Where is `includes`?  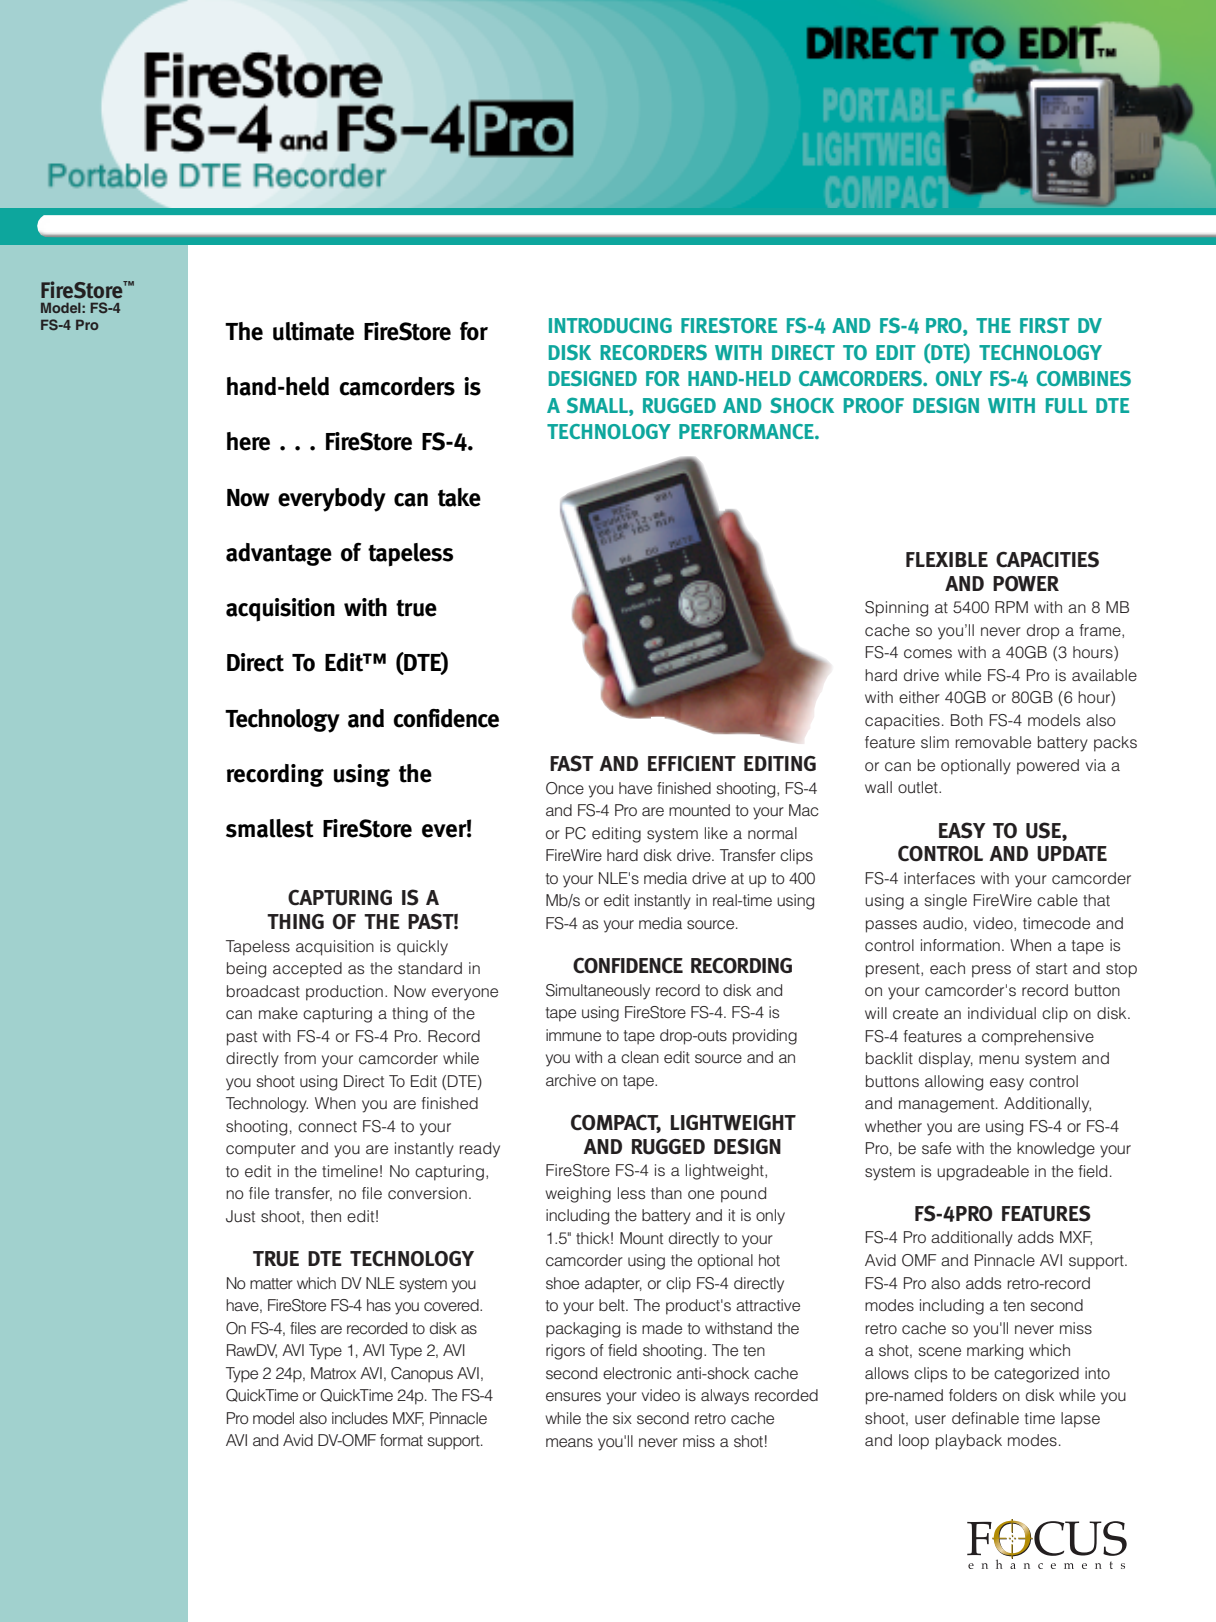 includes is located at coordinates (360, 1418).
